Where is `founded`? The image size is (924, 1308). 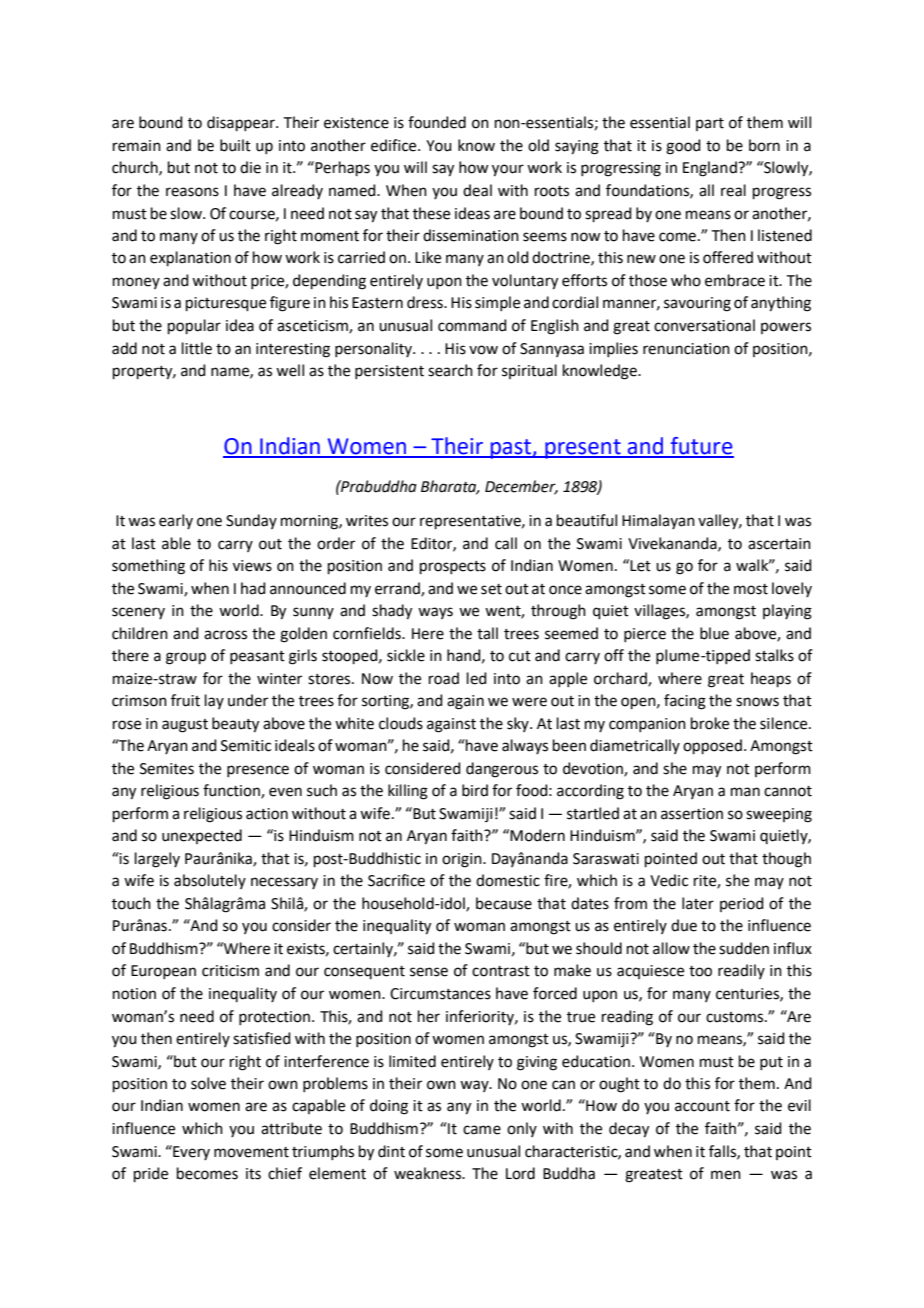 founded is located at coordinates (437, 122).
